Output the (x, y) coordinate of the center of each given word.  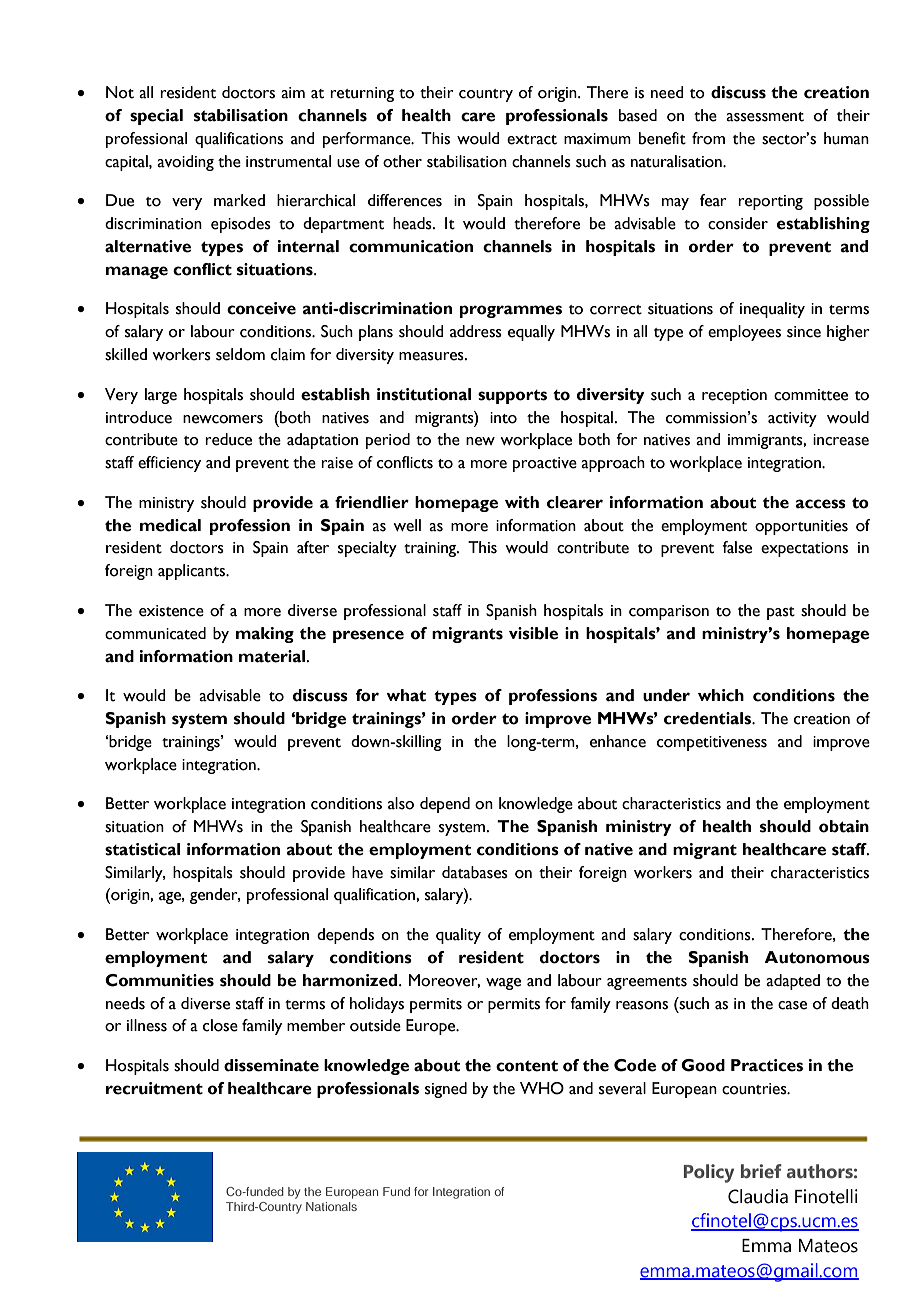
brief (761, 1171)
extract (532, 140)
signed (446, 1090)
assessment (765, 117)
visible (533, 633)
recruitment (154, 1088)
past (781, 613)
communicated (155, 633)
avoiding (185, 163)
